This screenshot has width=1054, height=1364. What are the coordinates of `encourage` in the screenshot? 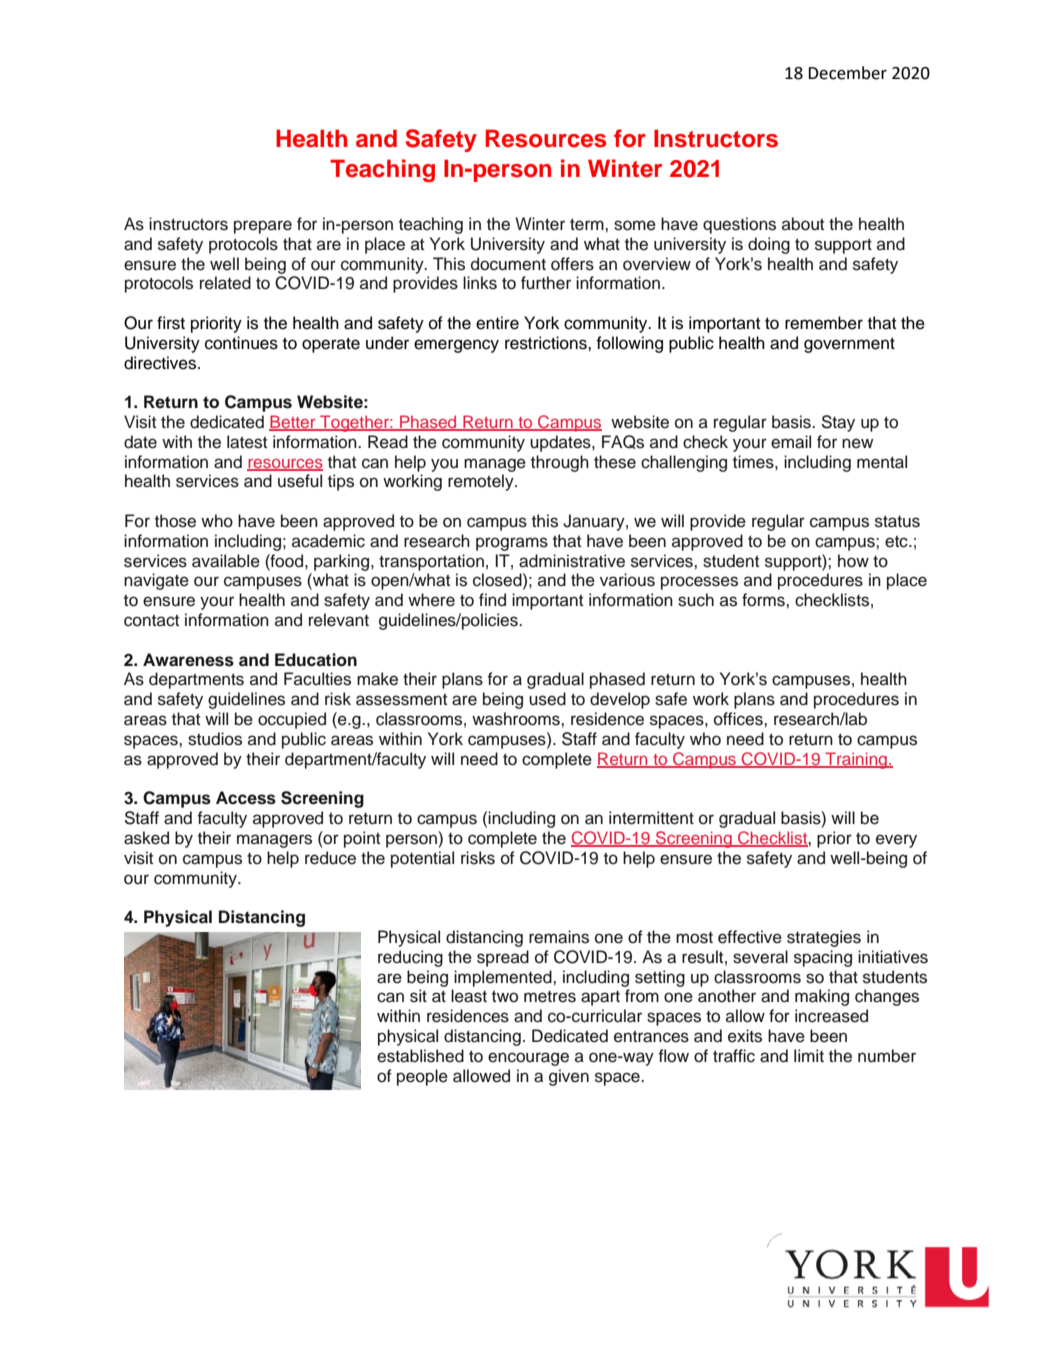 It's located at (528, 1059).
